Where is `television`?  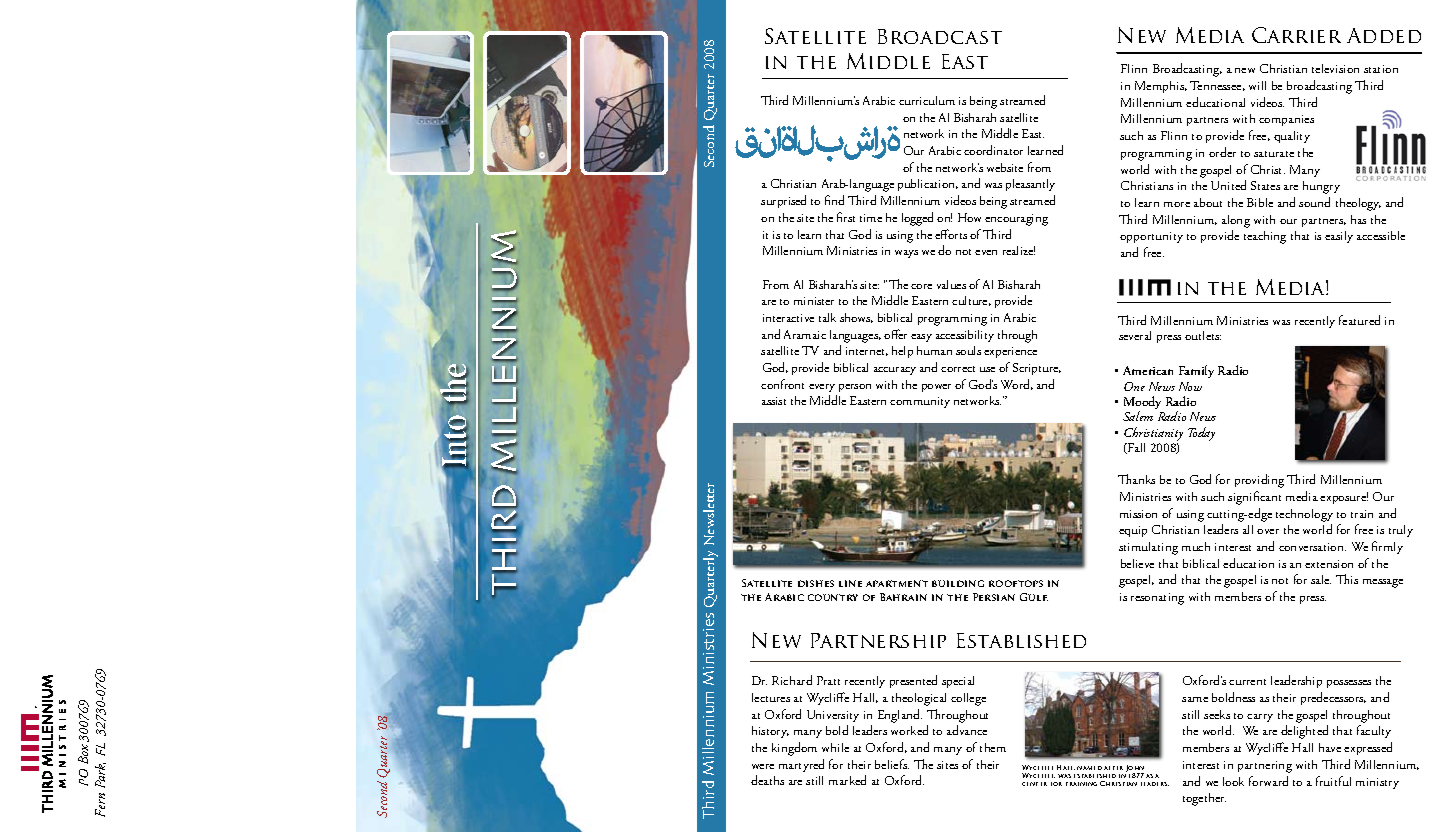 television is located at coordinates (1335, 68).
